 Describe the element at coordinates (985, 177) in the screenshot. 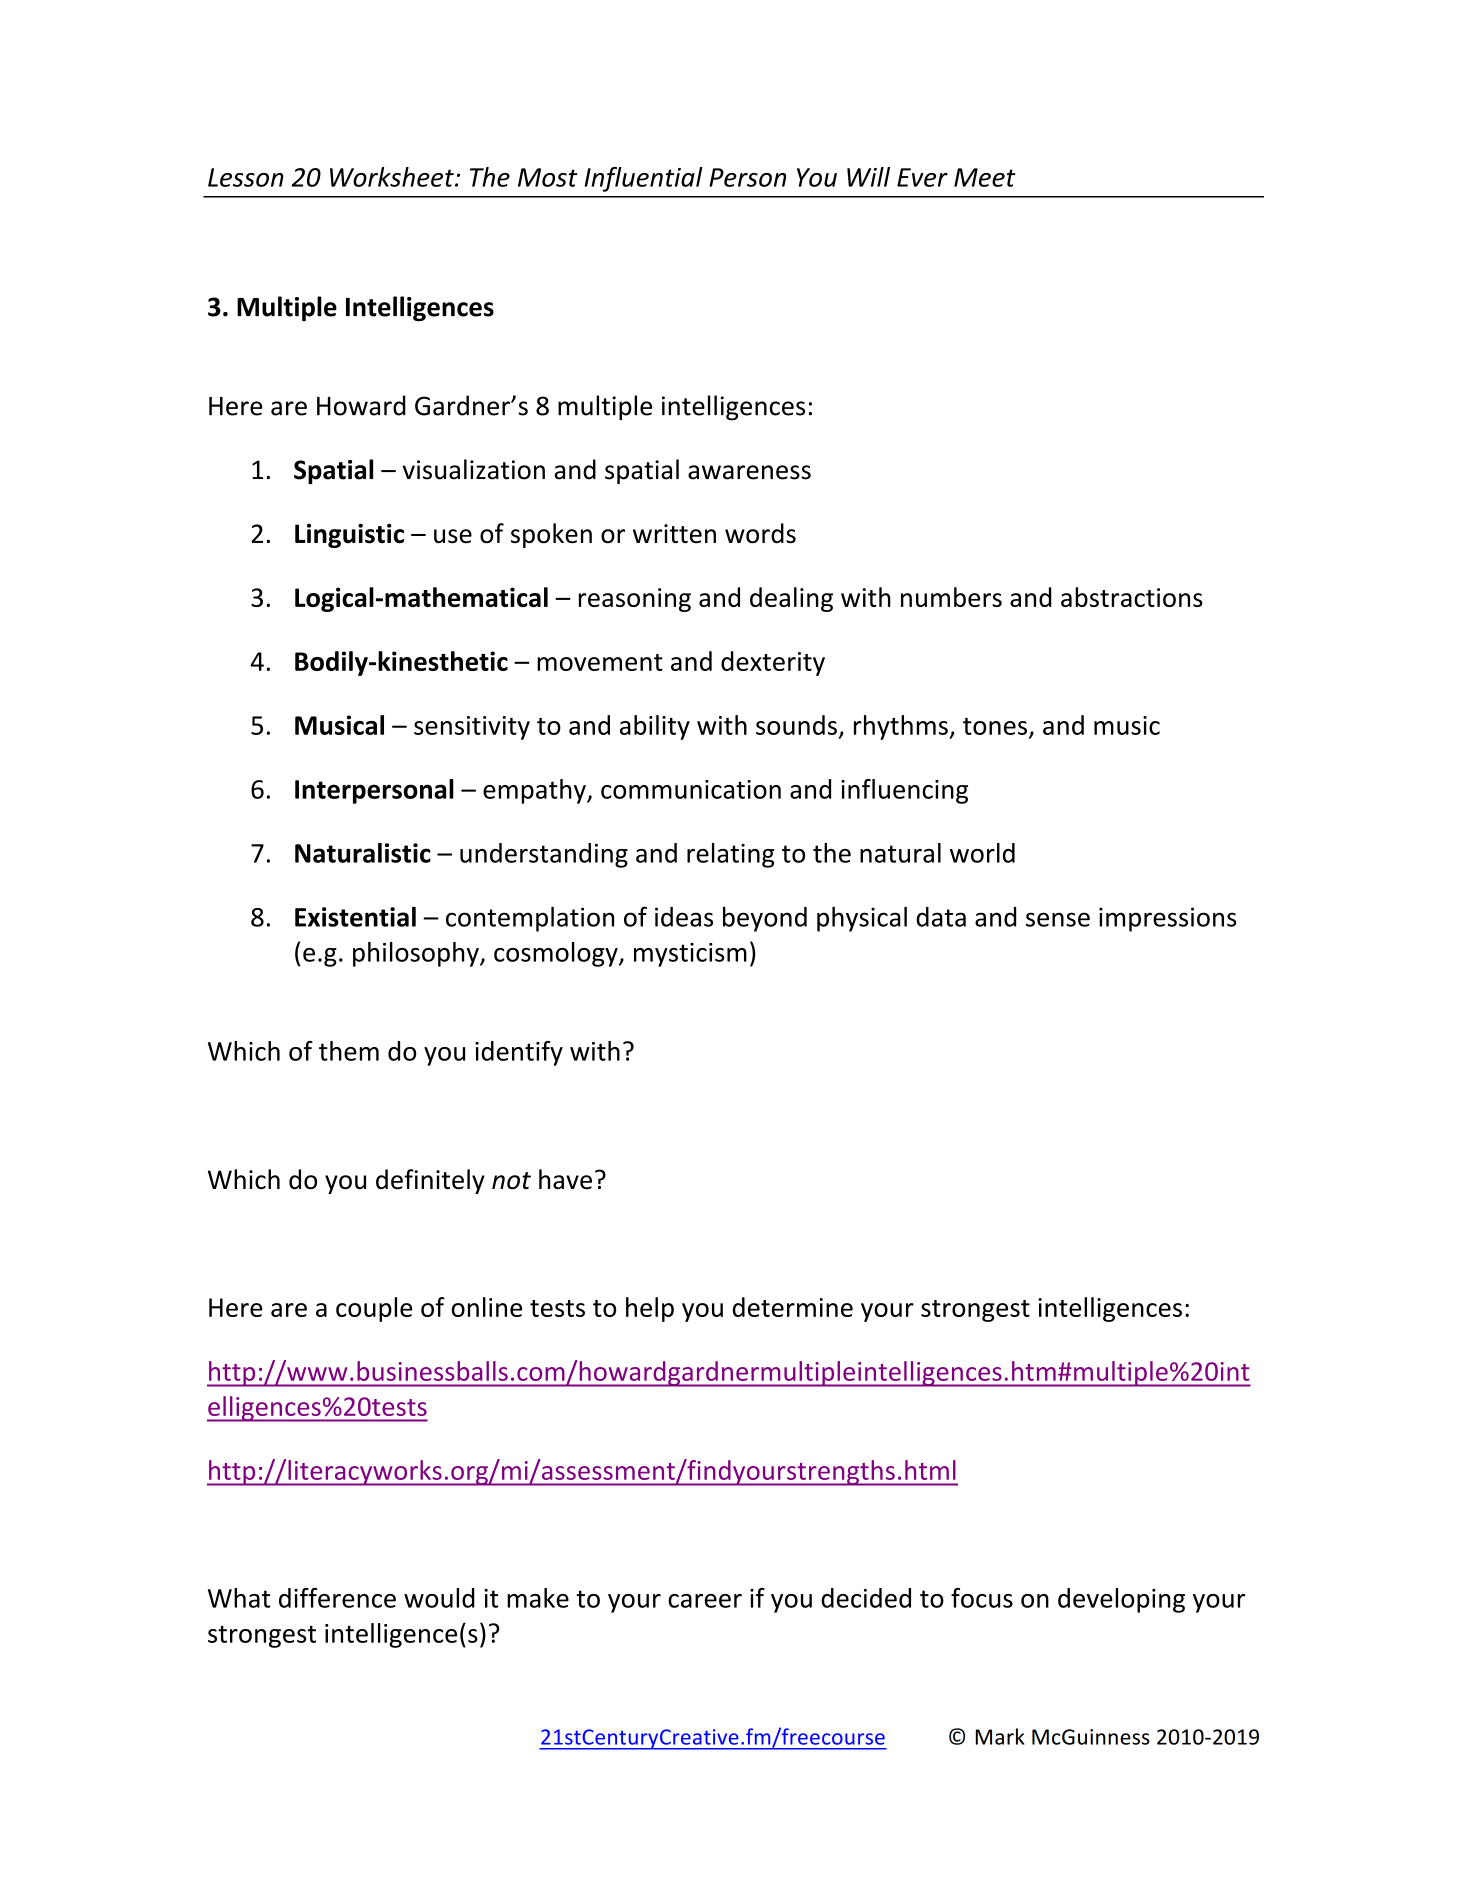

I see `Meet` at that location.
